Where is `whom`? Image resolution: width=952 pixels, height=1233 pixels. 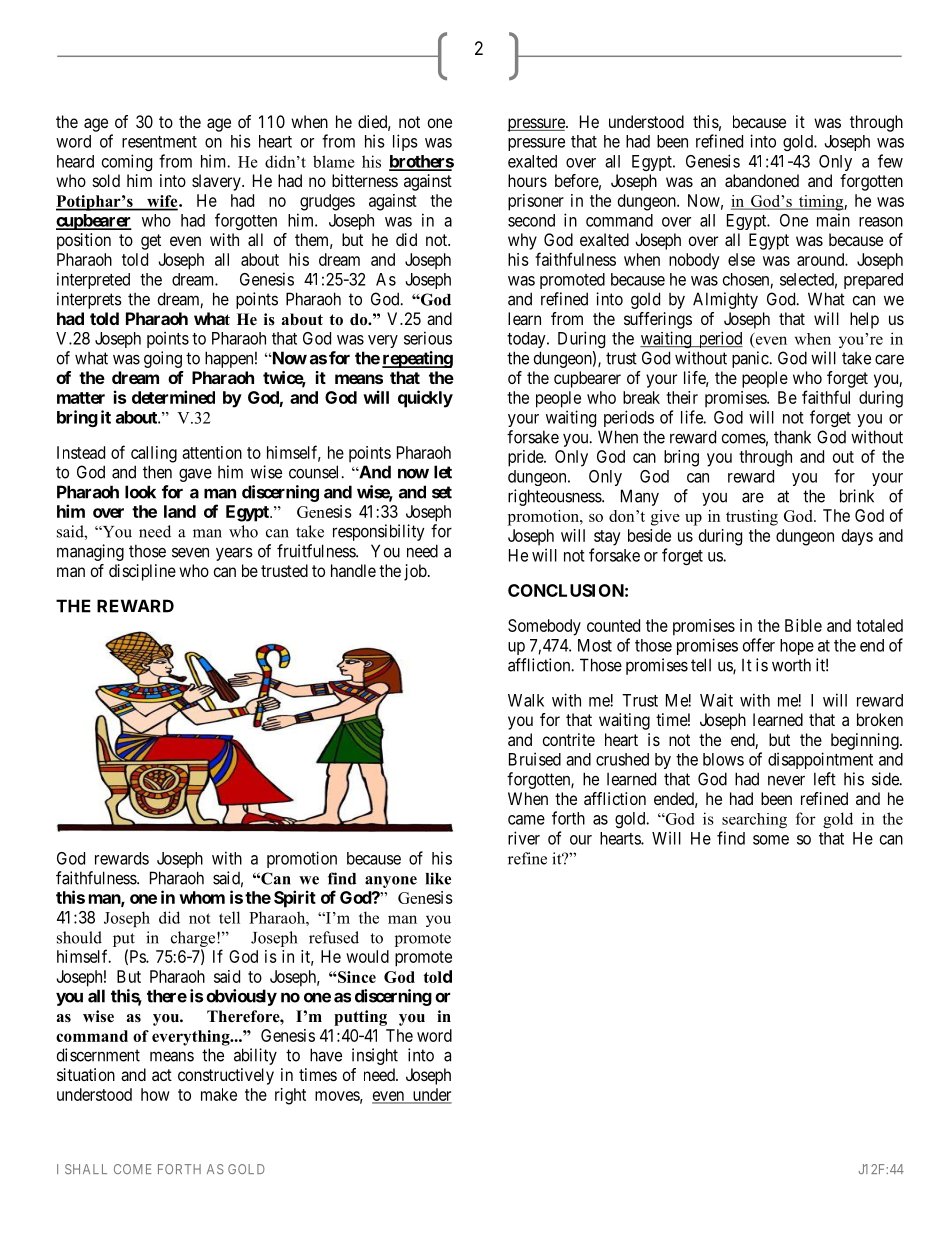 whom is located at coordinates (202, 897).
